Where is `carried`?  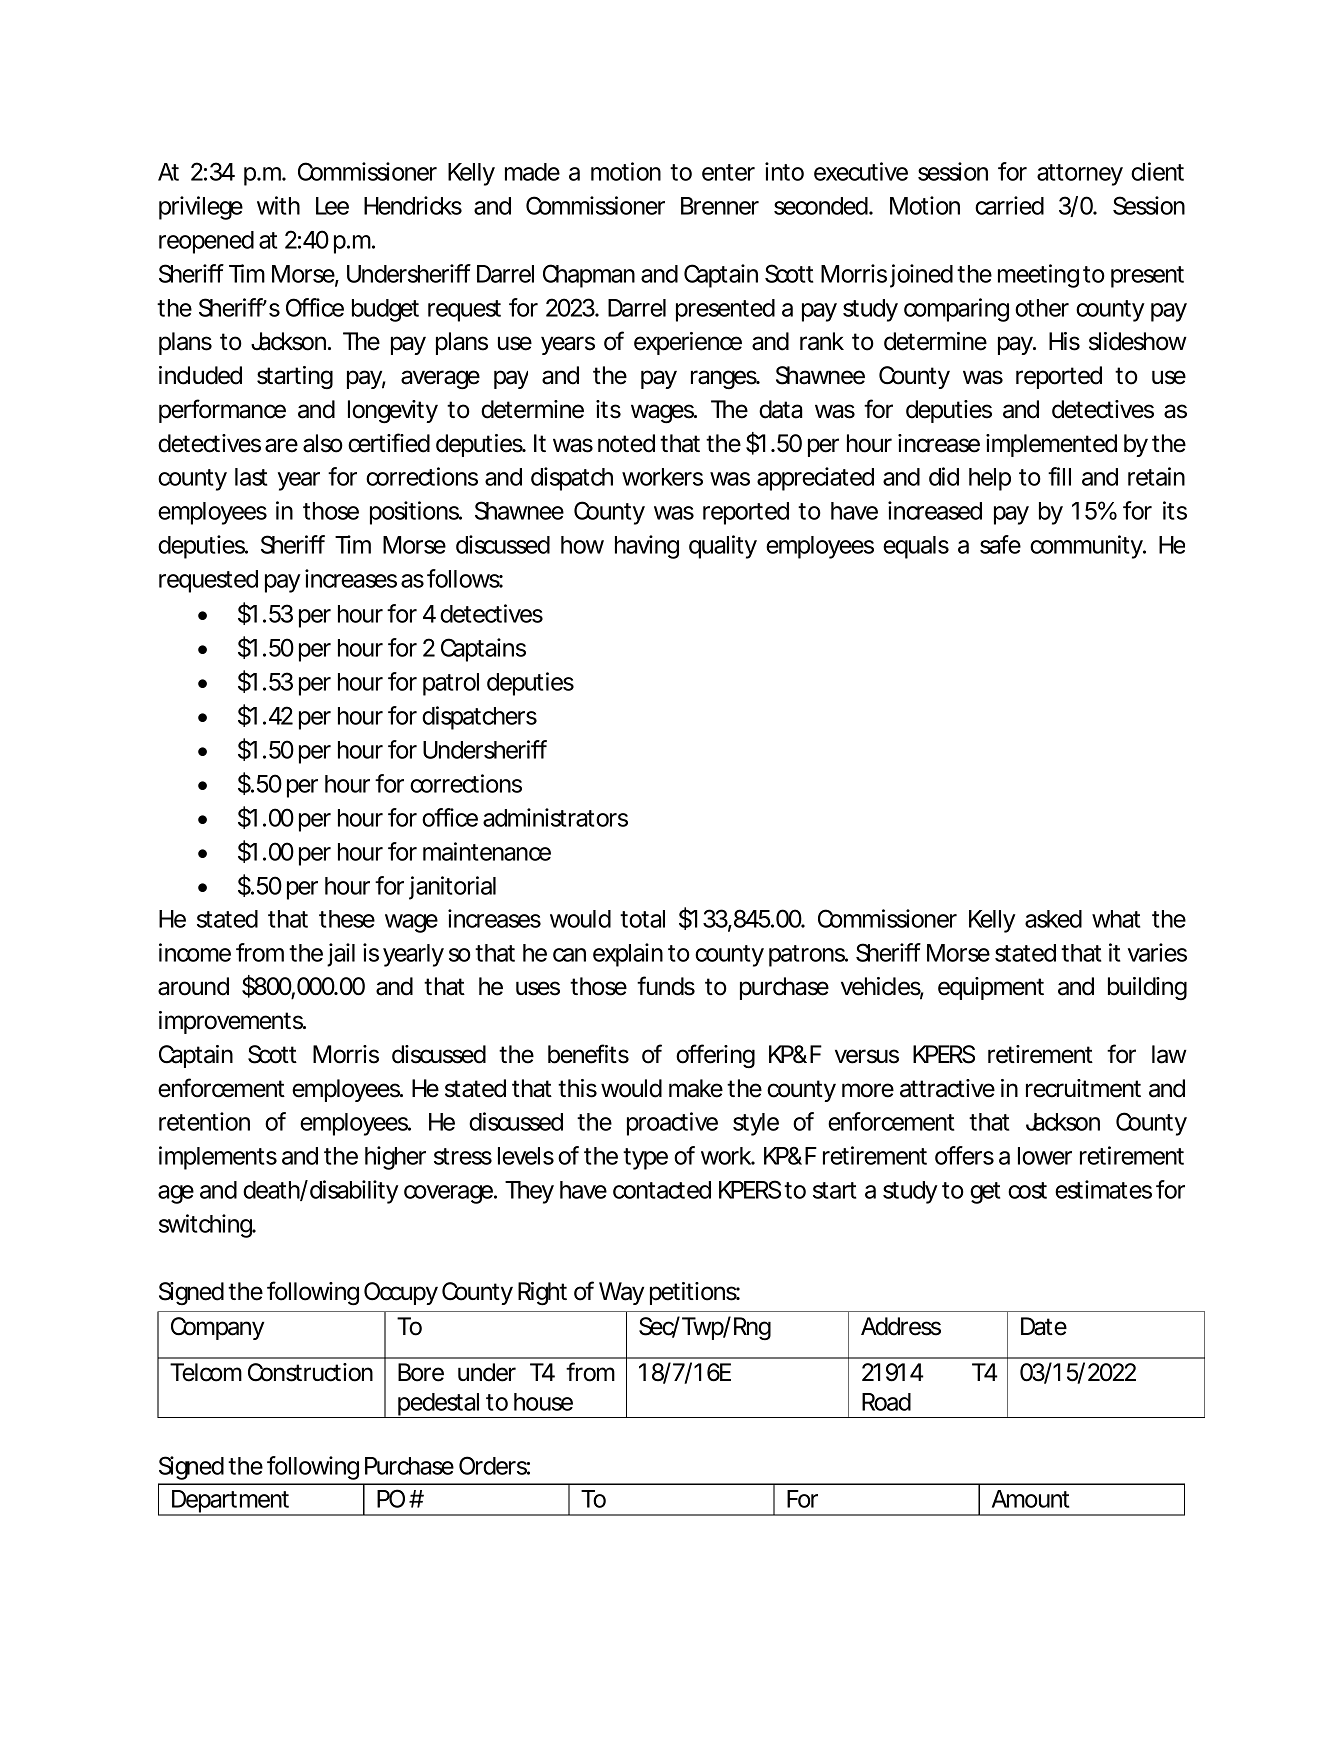 carried is located at coordinates (1009, 205).
